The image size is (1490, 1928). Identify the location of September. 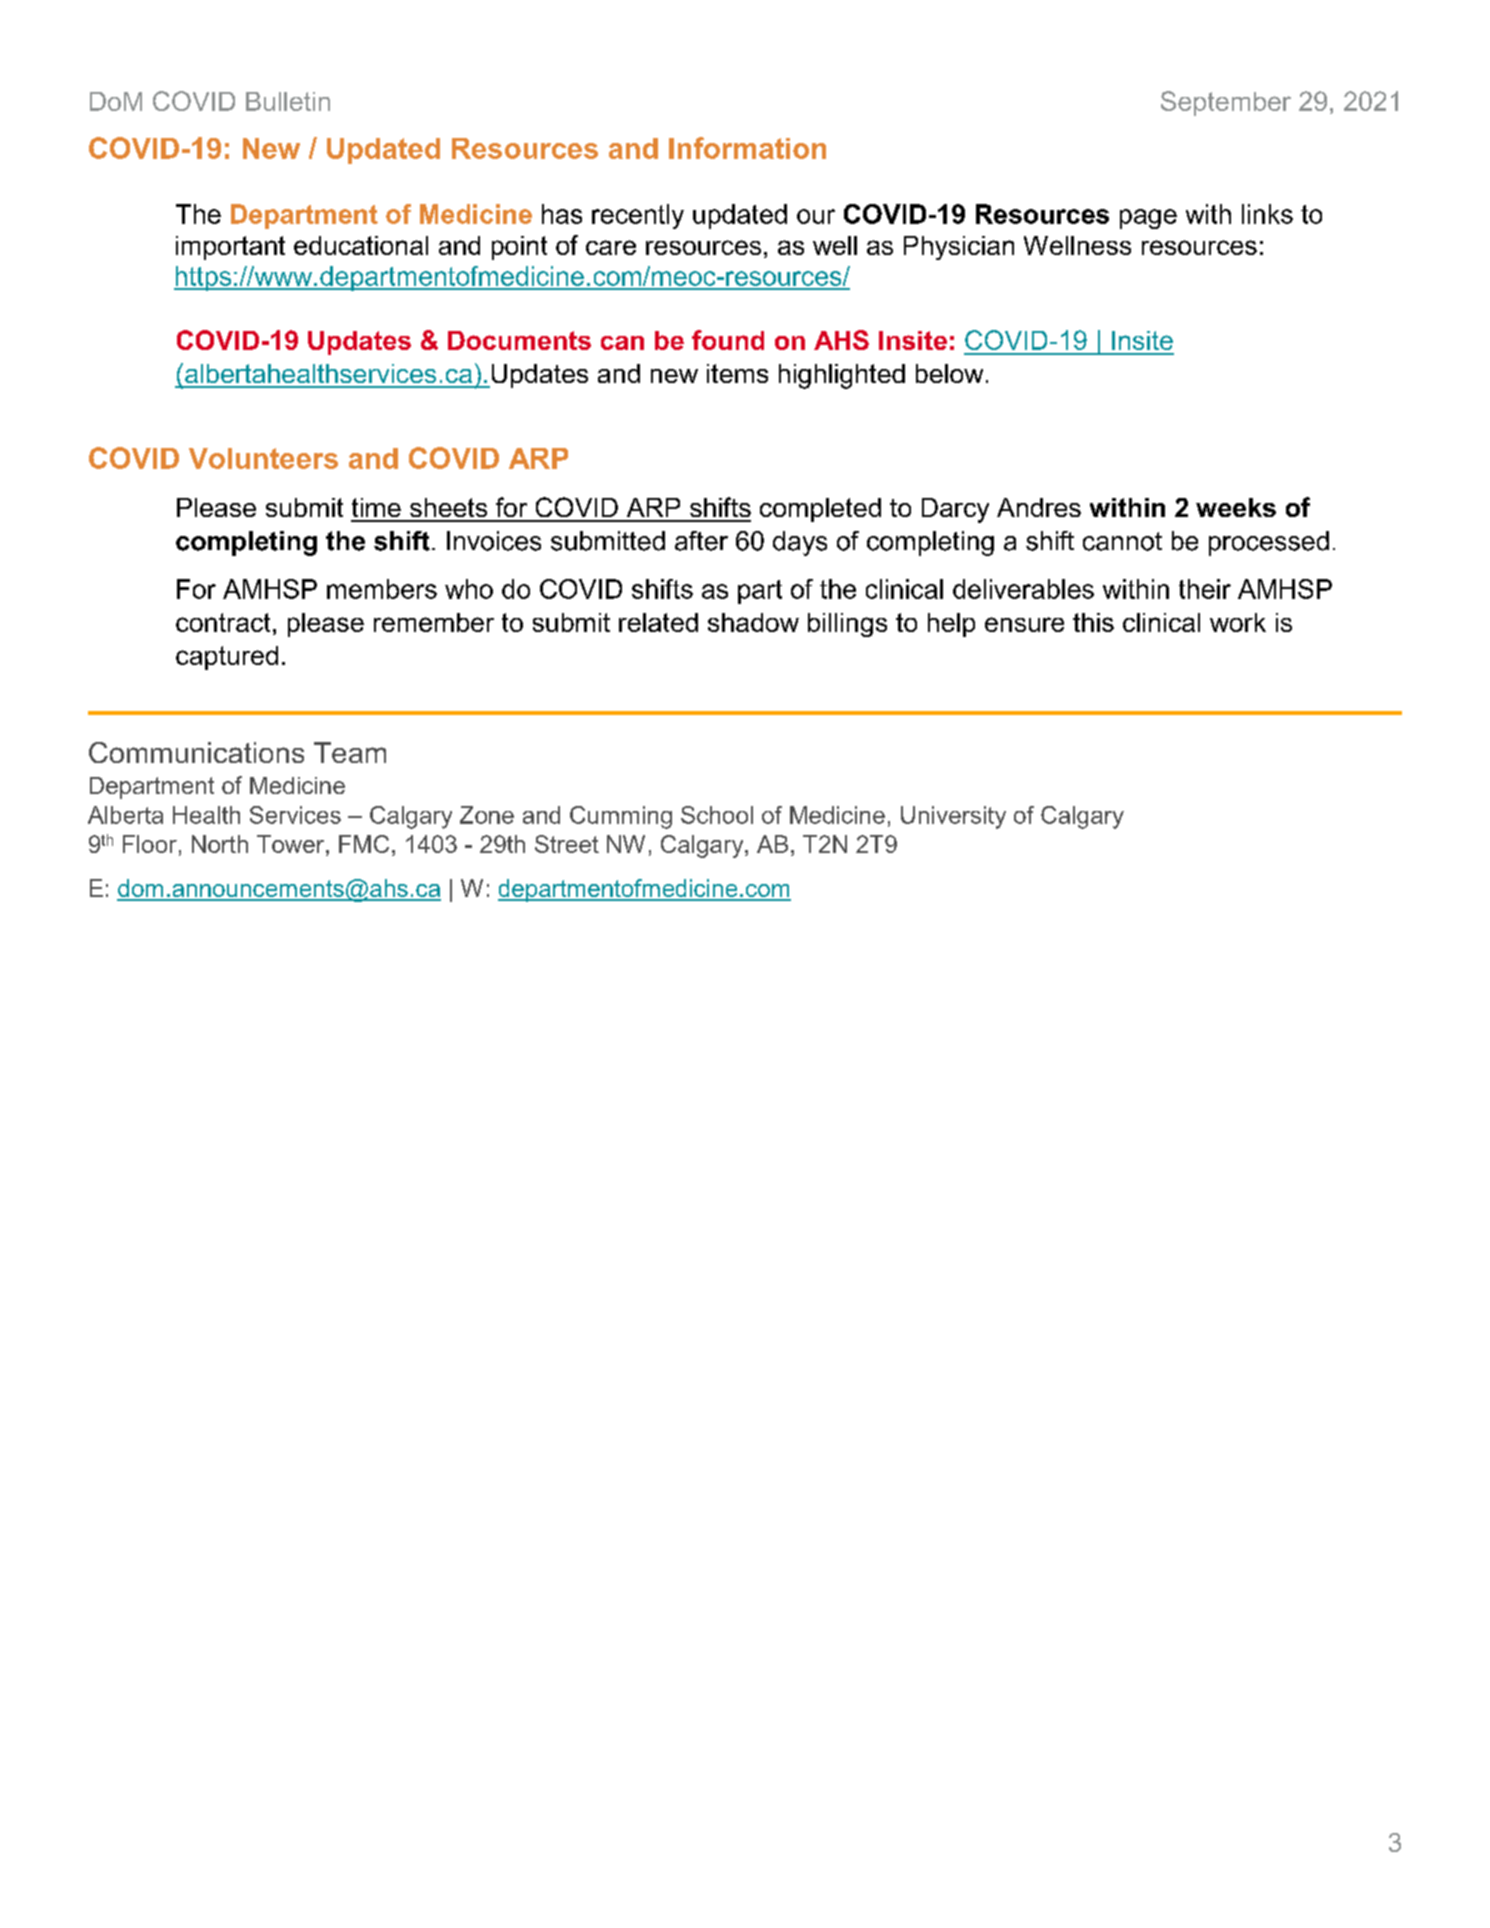
(1226, 103).
